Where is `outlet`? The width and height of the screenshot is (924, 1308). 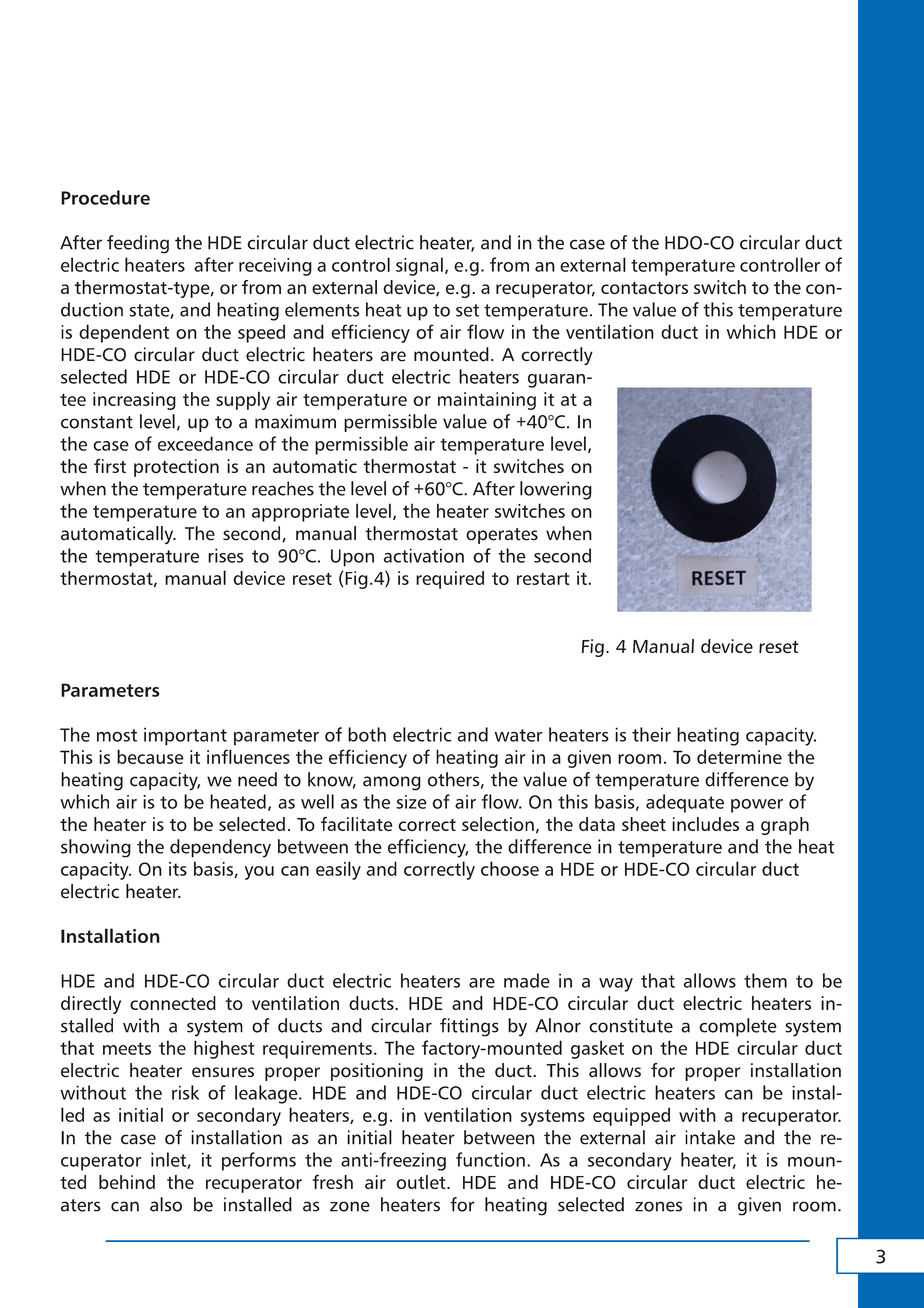 outlet is located at coordinates (422, 1182).
